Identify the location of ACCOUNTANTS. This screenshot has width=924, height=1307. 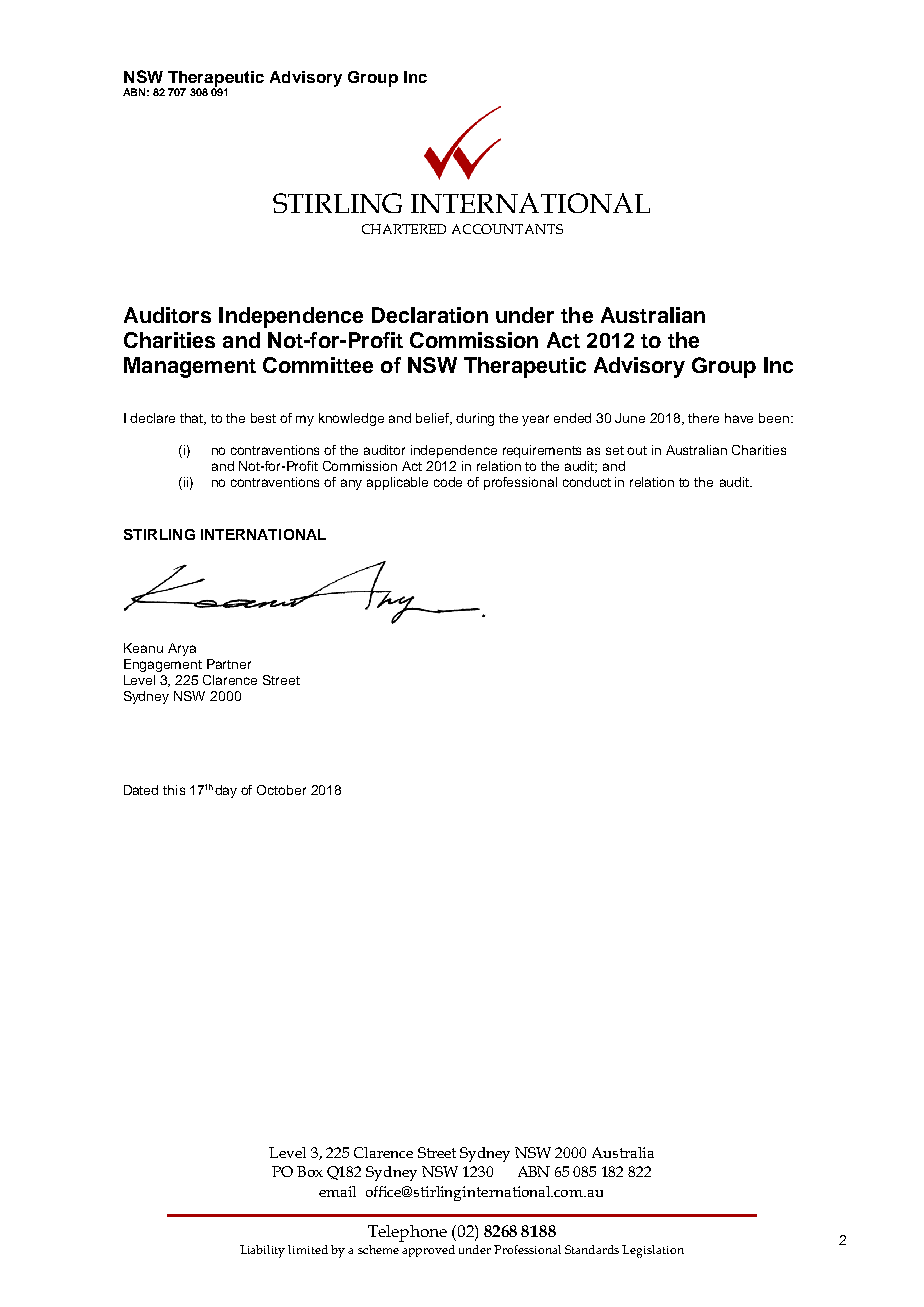
(507, 229).
